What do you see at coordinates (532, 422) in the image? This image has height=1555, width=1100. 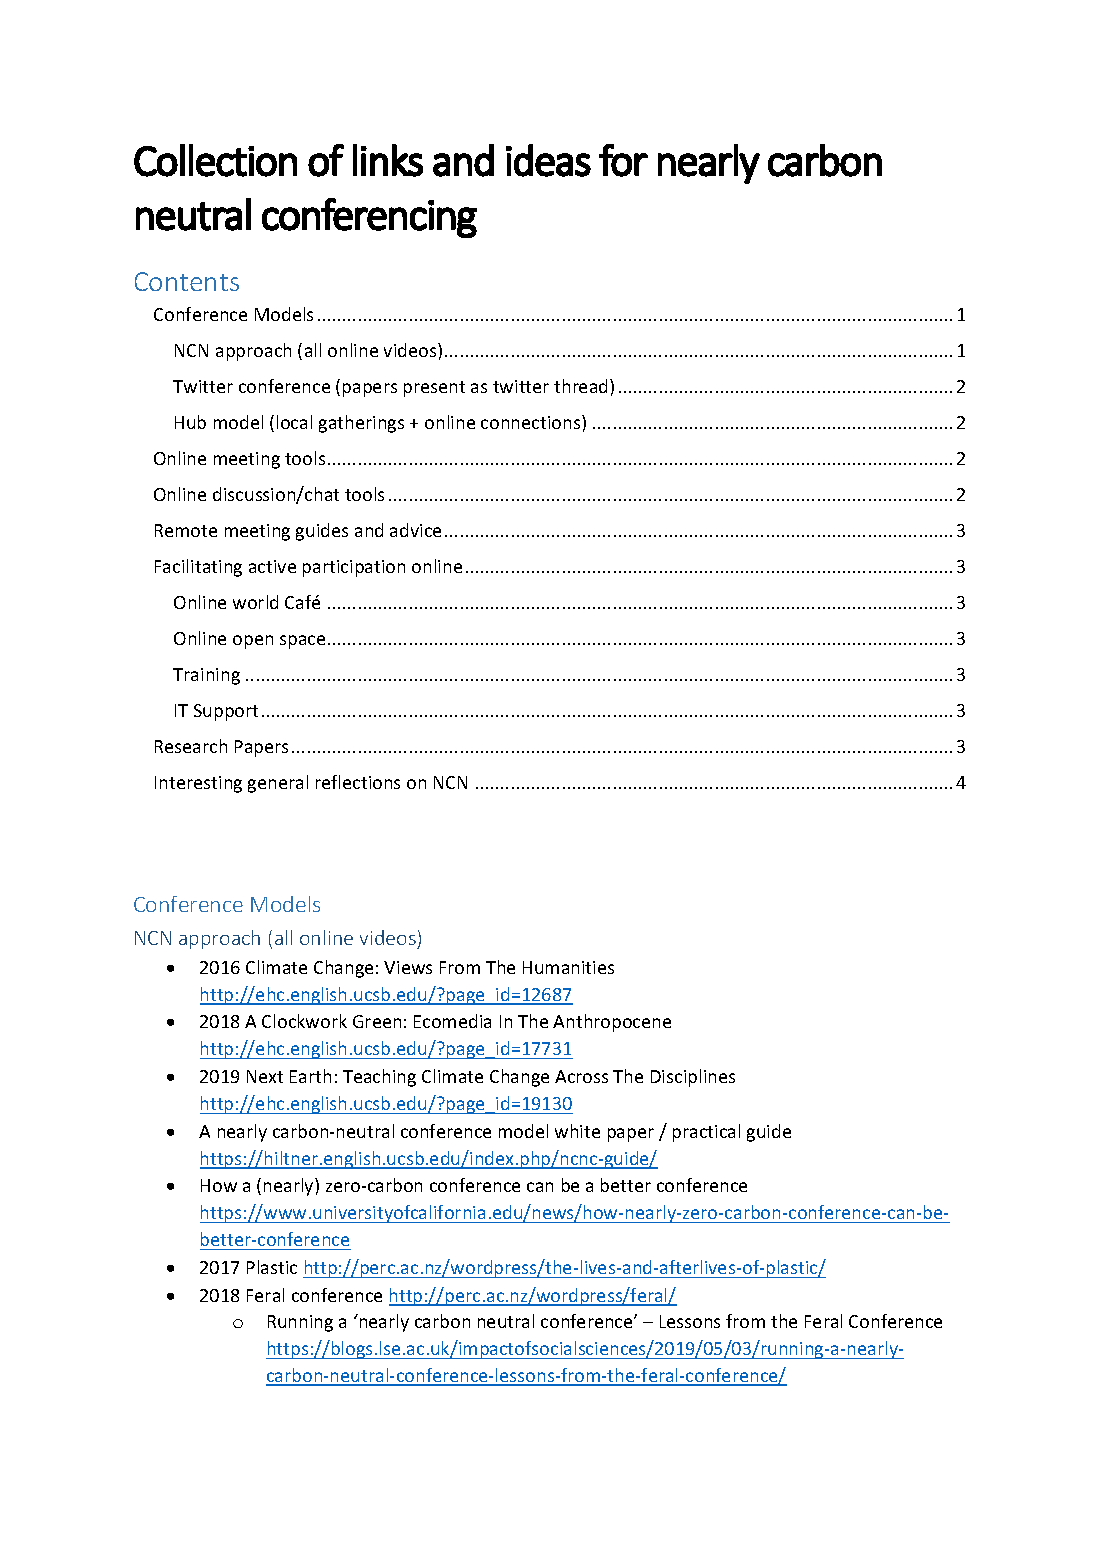 I see `connections` at bounding box center [532, 422].
